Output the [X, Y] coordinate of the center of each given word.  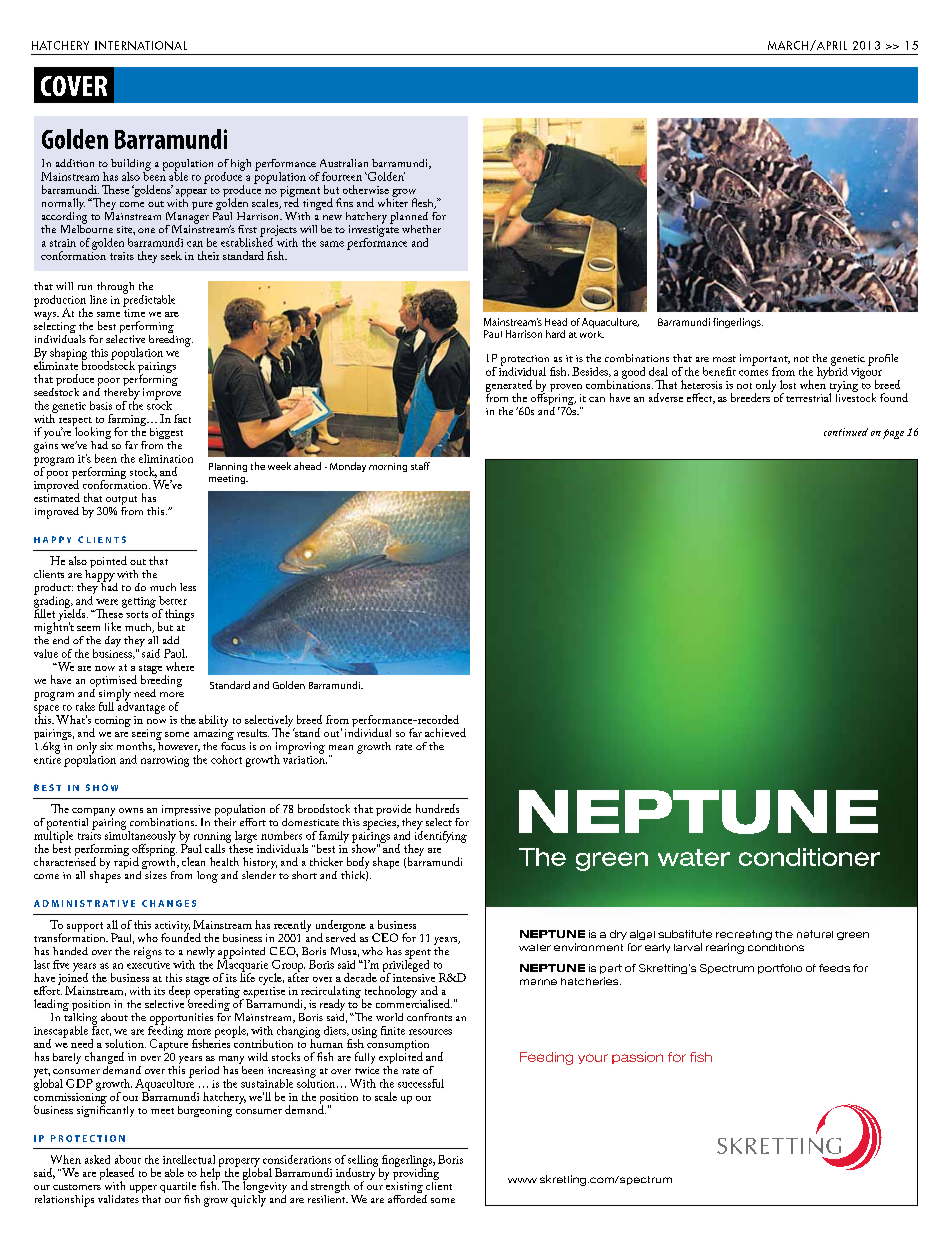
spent [418, 955]
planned [409, 219]
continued [846, 432]
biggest [166, 435]
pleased [117, 1175]
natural [815, 934]
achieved [445, 732]
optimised [113, 682]
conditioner [809, 857]
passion [637, 1058]
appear [191, 193]
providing [416, 1174]
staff [420, 466]
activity [172, 927]
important [765, 361]
